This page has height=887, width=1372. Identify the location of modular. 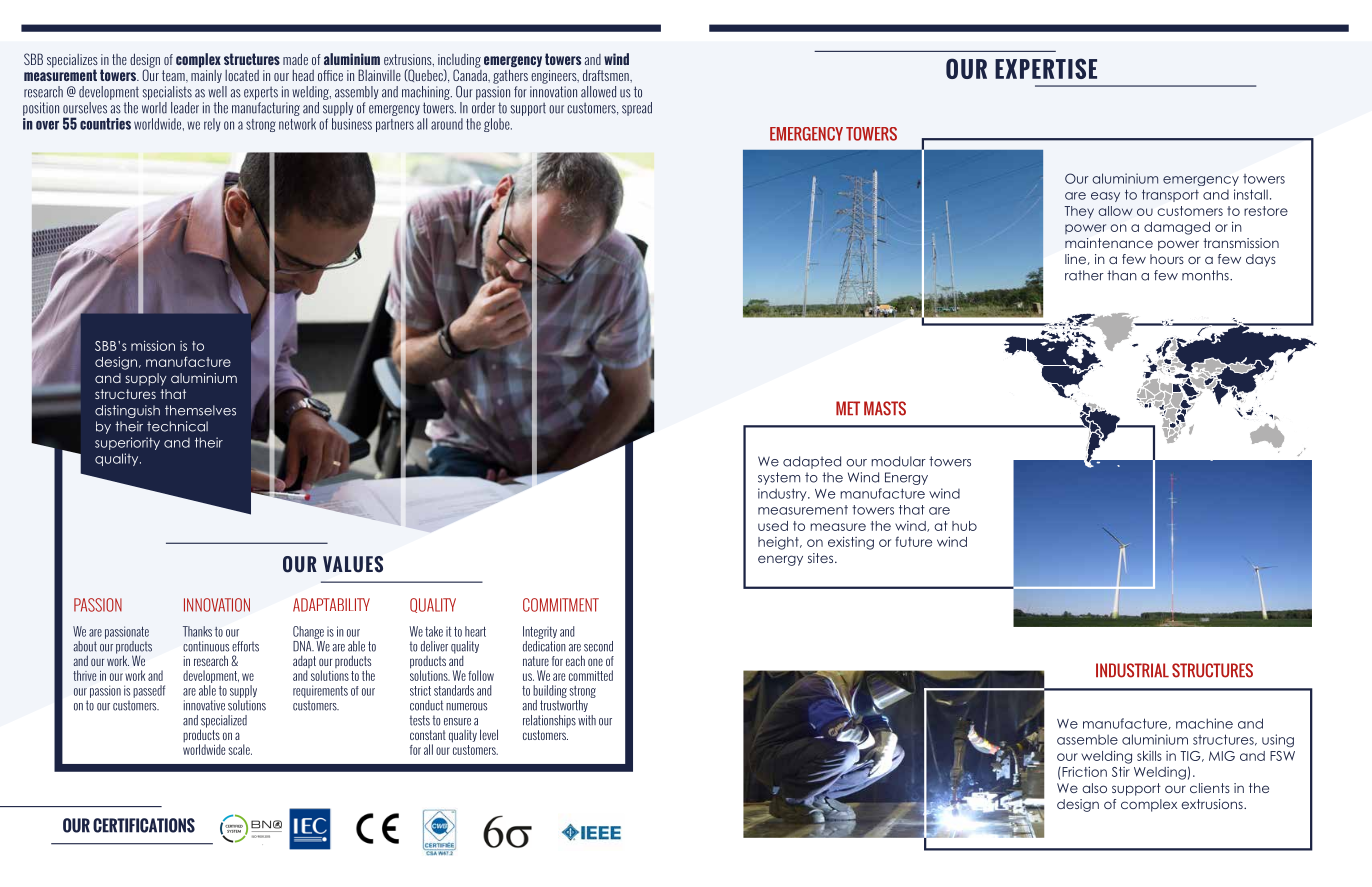
(898, 461).
